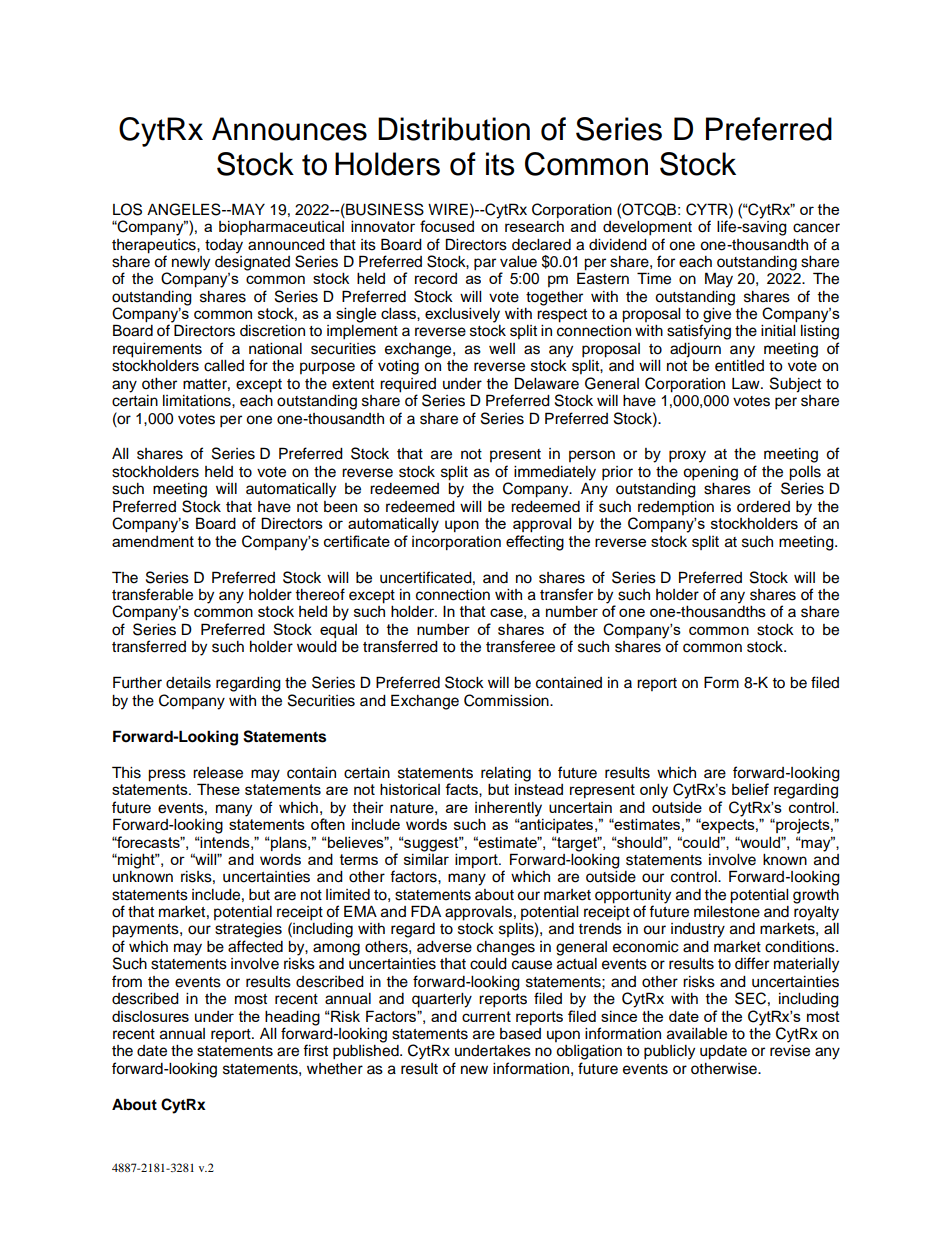  Describe the element at coordinates (153, 541) in the screenshot. I see `amendment` at that location.
